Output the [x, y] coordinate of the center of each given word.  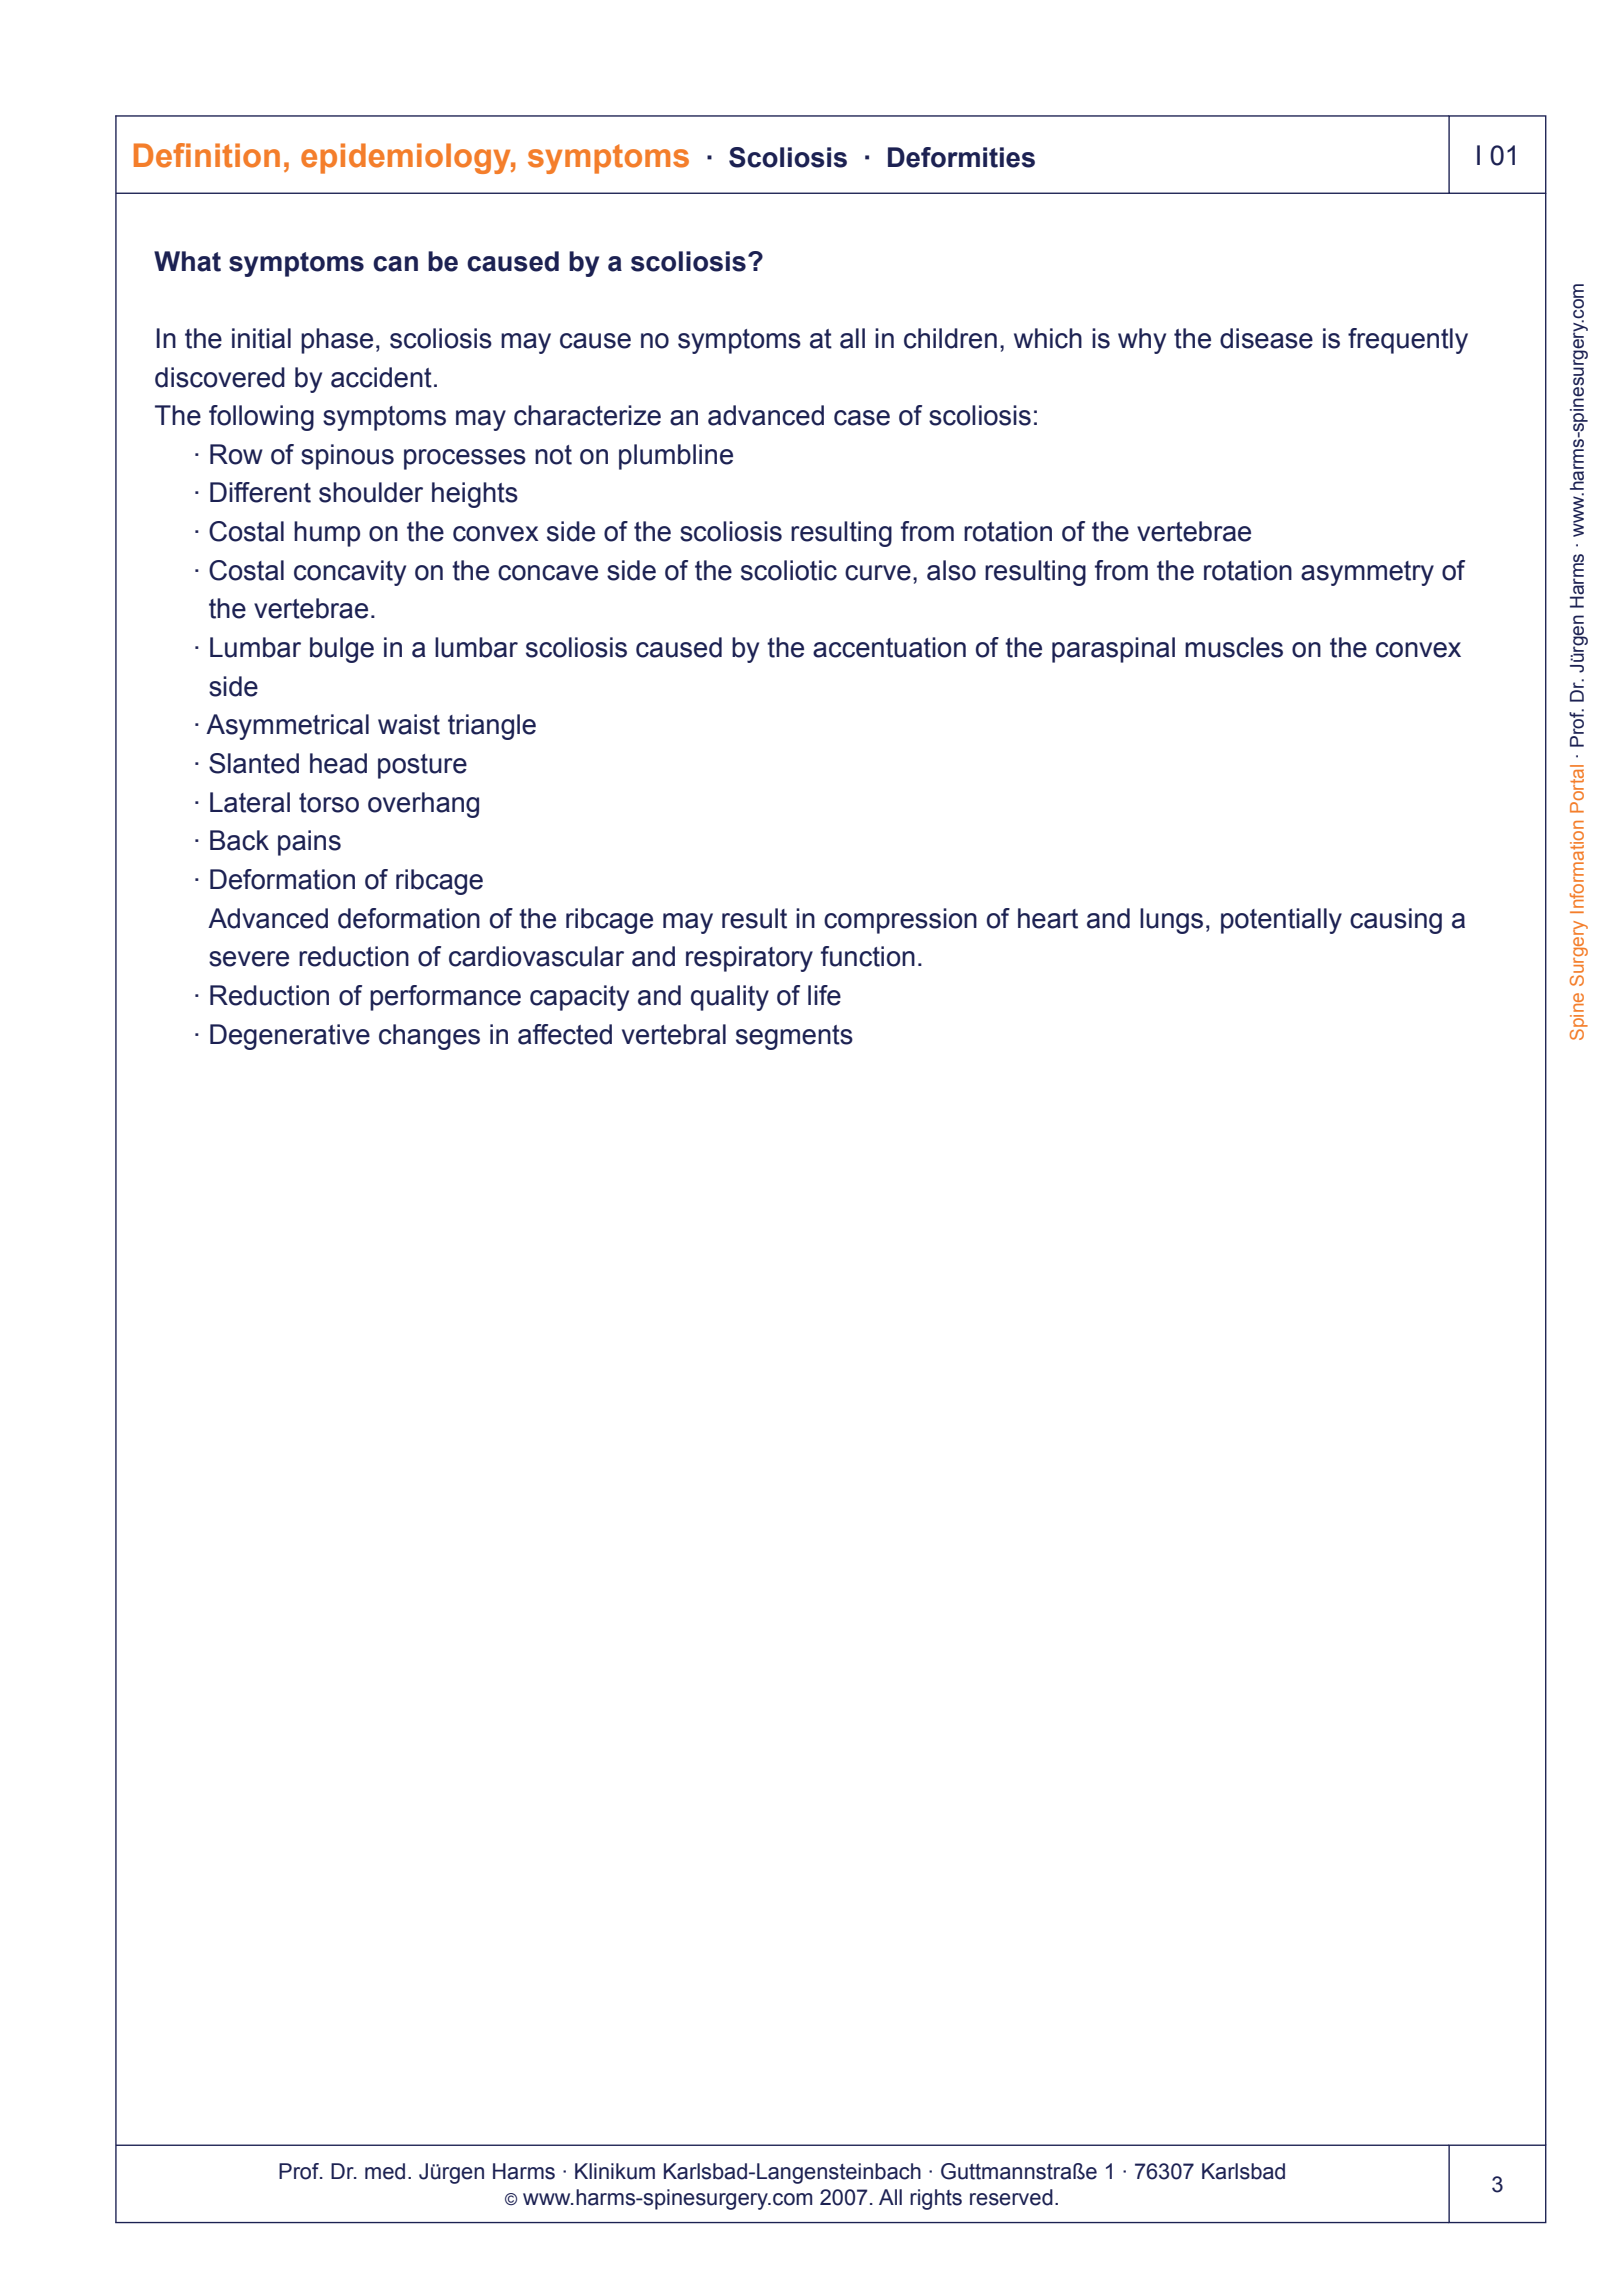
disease [1266, 338]
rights [936, 2199]
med [385, 2171]
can [395, 264]
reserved [1011, 2197]
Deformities [961, 157]
